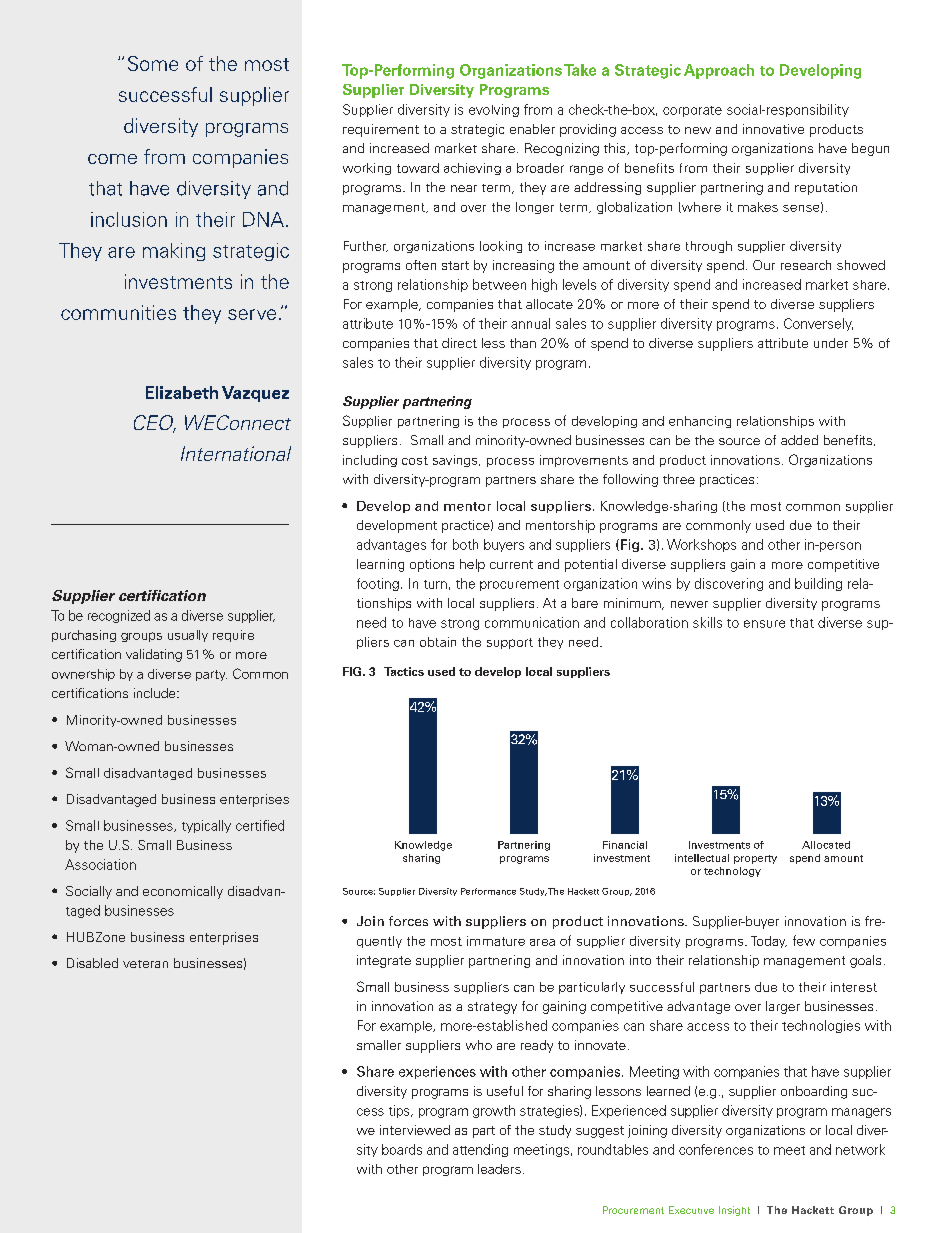 This screenshot has width=952, height=1233. Describe the element at coordinates (764, 624) in the screenshot. I see `ensure` at that location.
